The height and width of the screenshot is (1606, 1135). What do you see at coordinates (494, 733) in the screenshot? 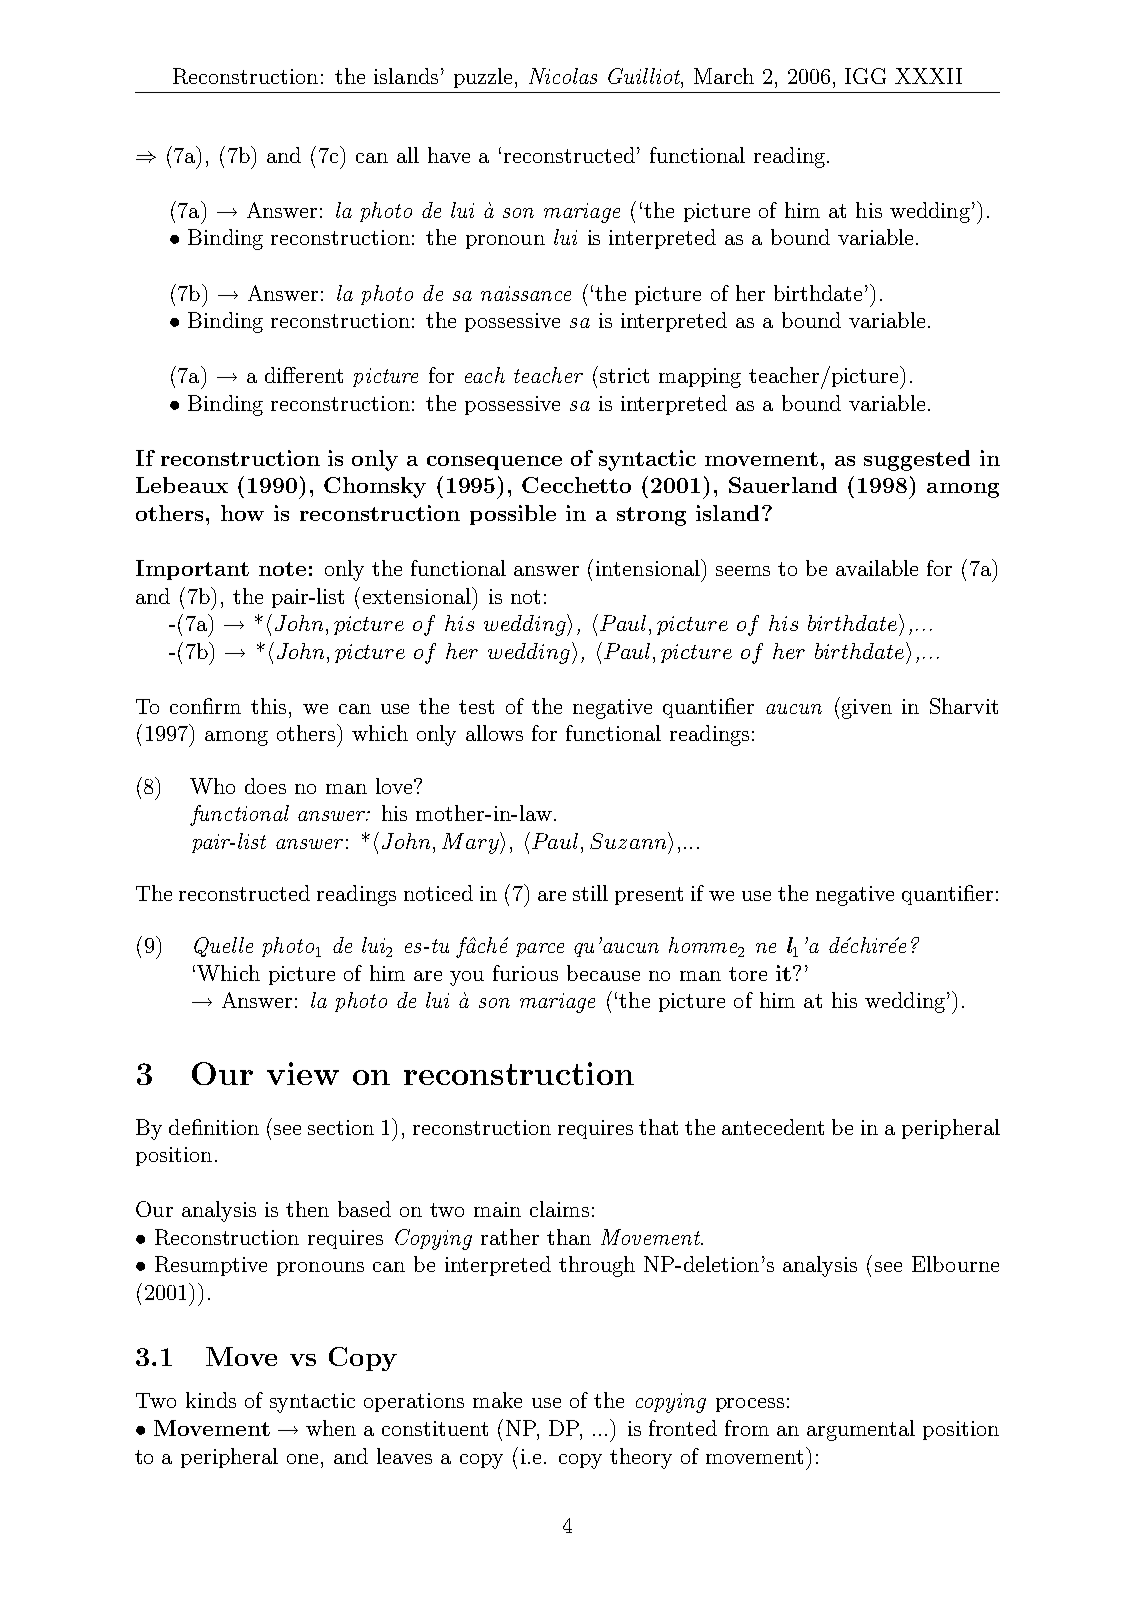
I see `allows` at bounding box center [494, 733].
